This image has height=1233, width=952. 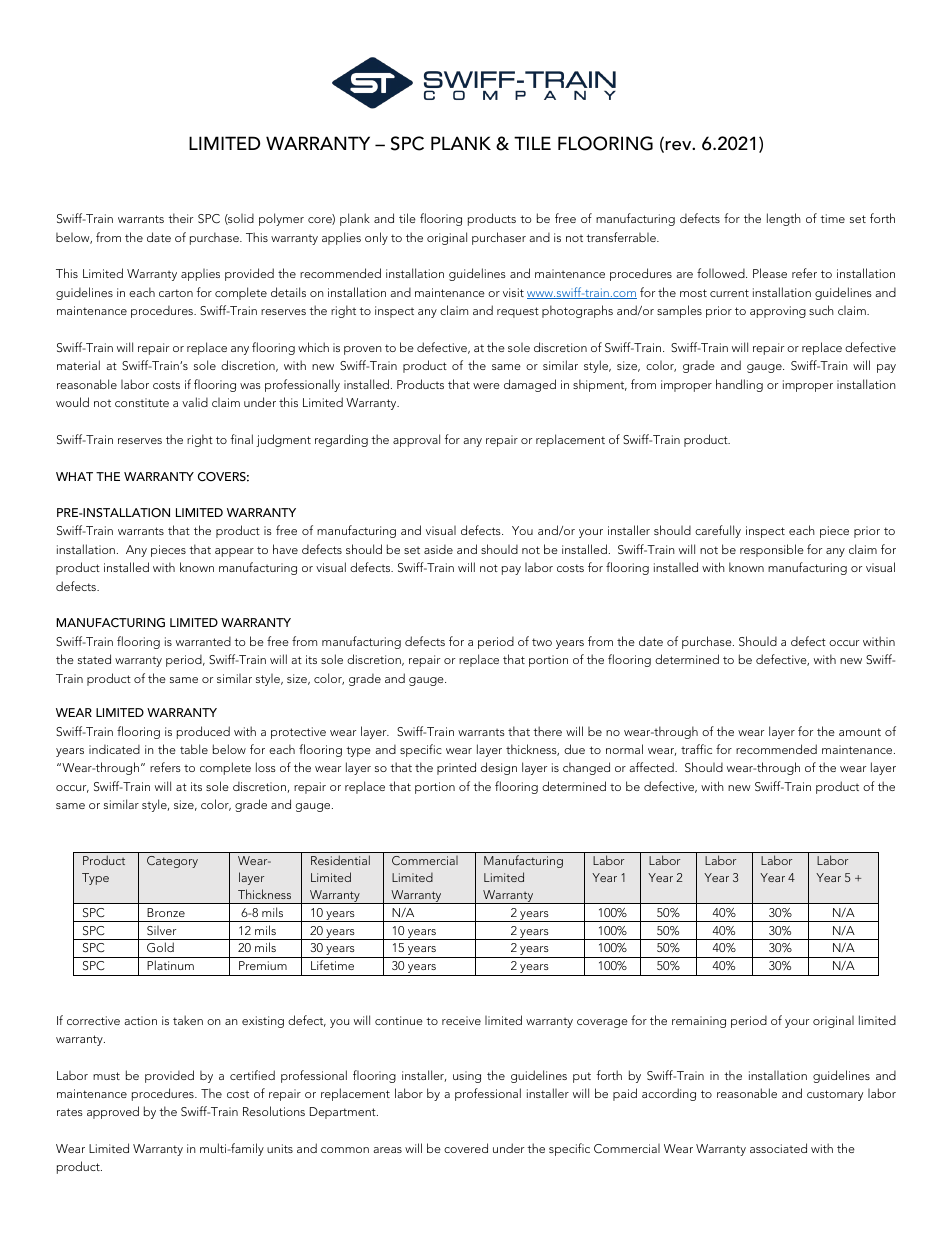 I want to click on aside, so click(x=438, y=549).
